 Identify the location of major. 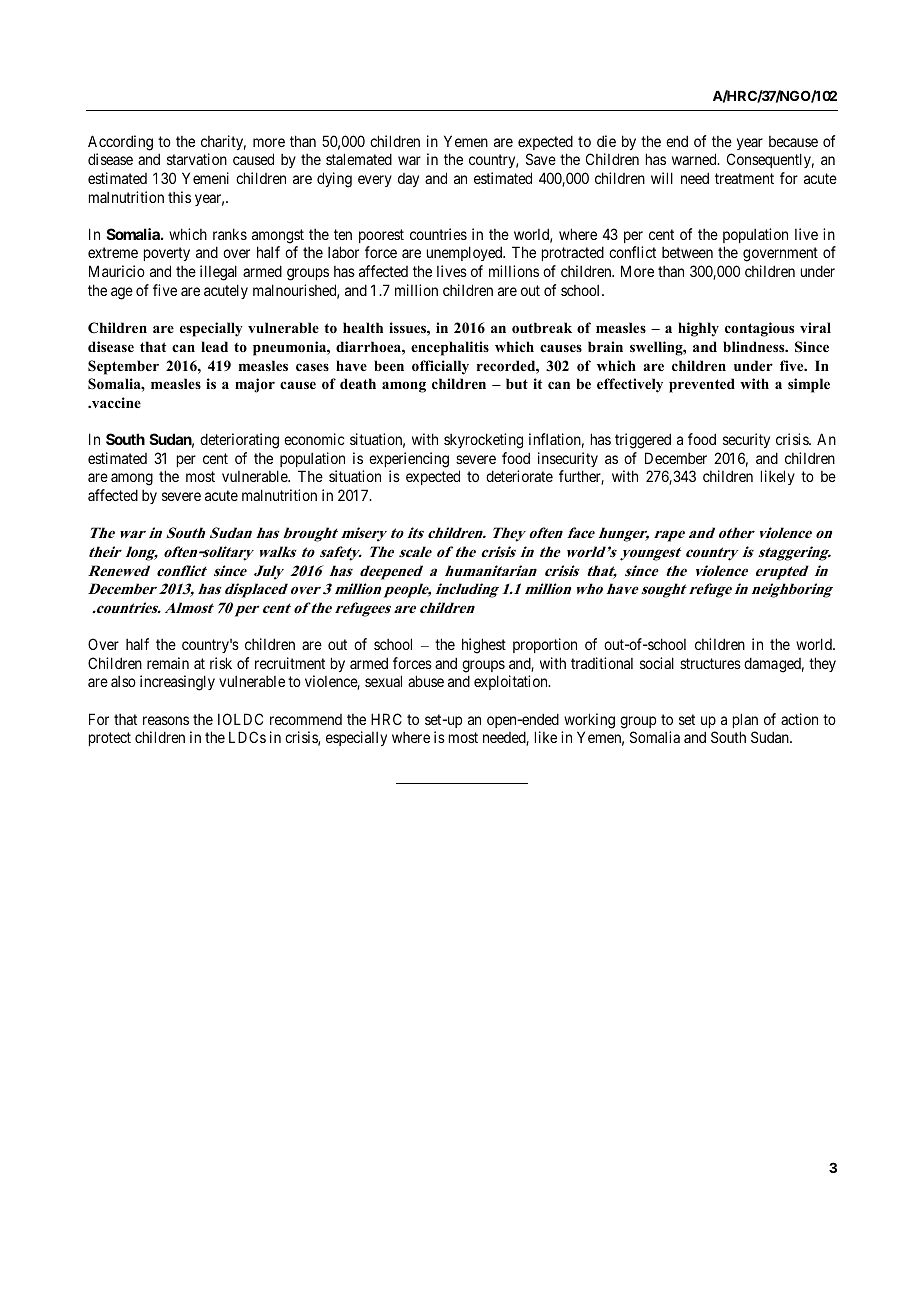
(255, 385).
